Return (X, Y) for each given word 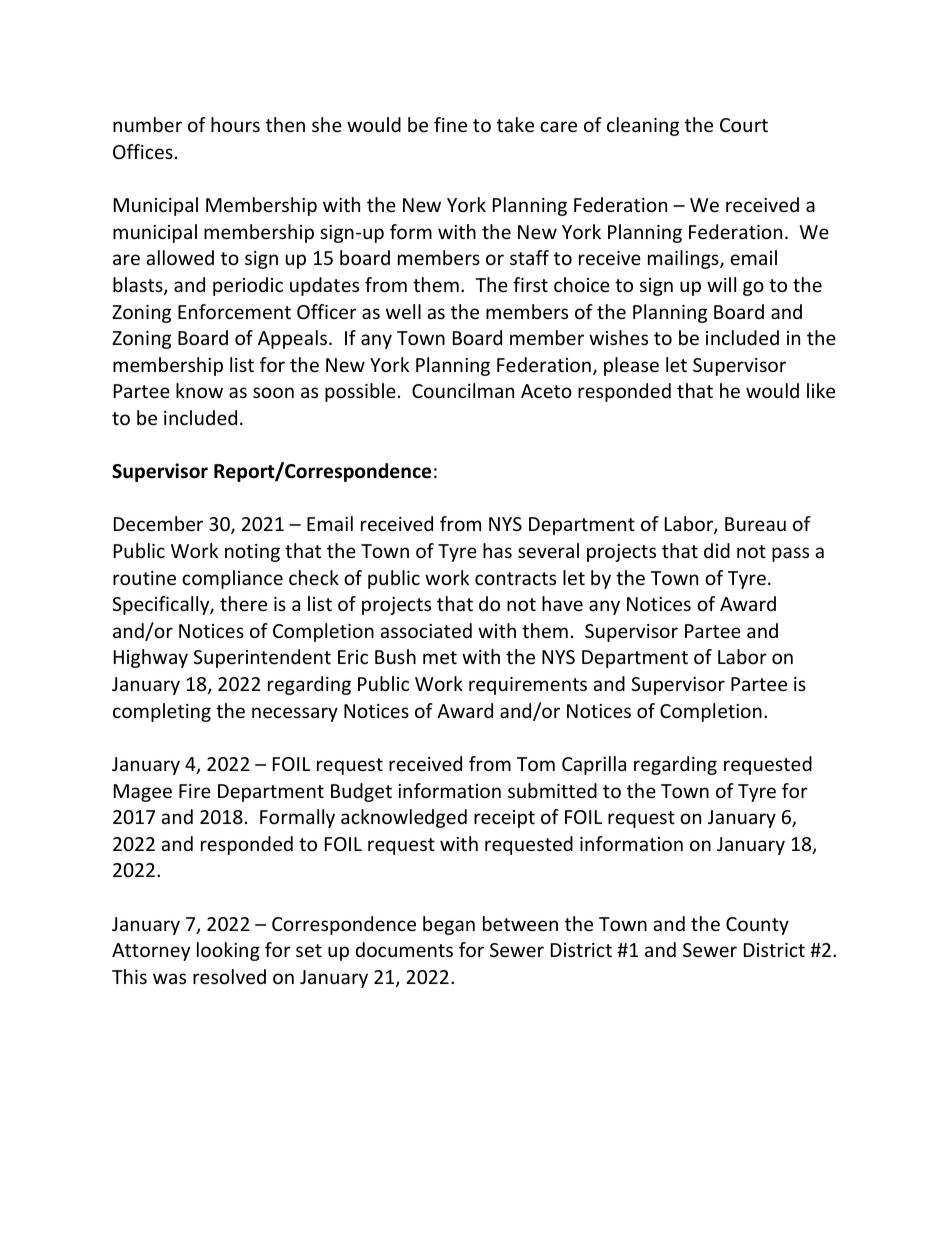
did (717, 550)
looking (228, 951)
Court (744, 125)
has (497, 550)
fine (450, 124)
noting (252, 553)
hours (235, 124)
